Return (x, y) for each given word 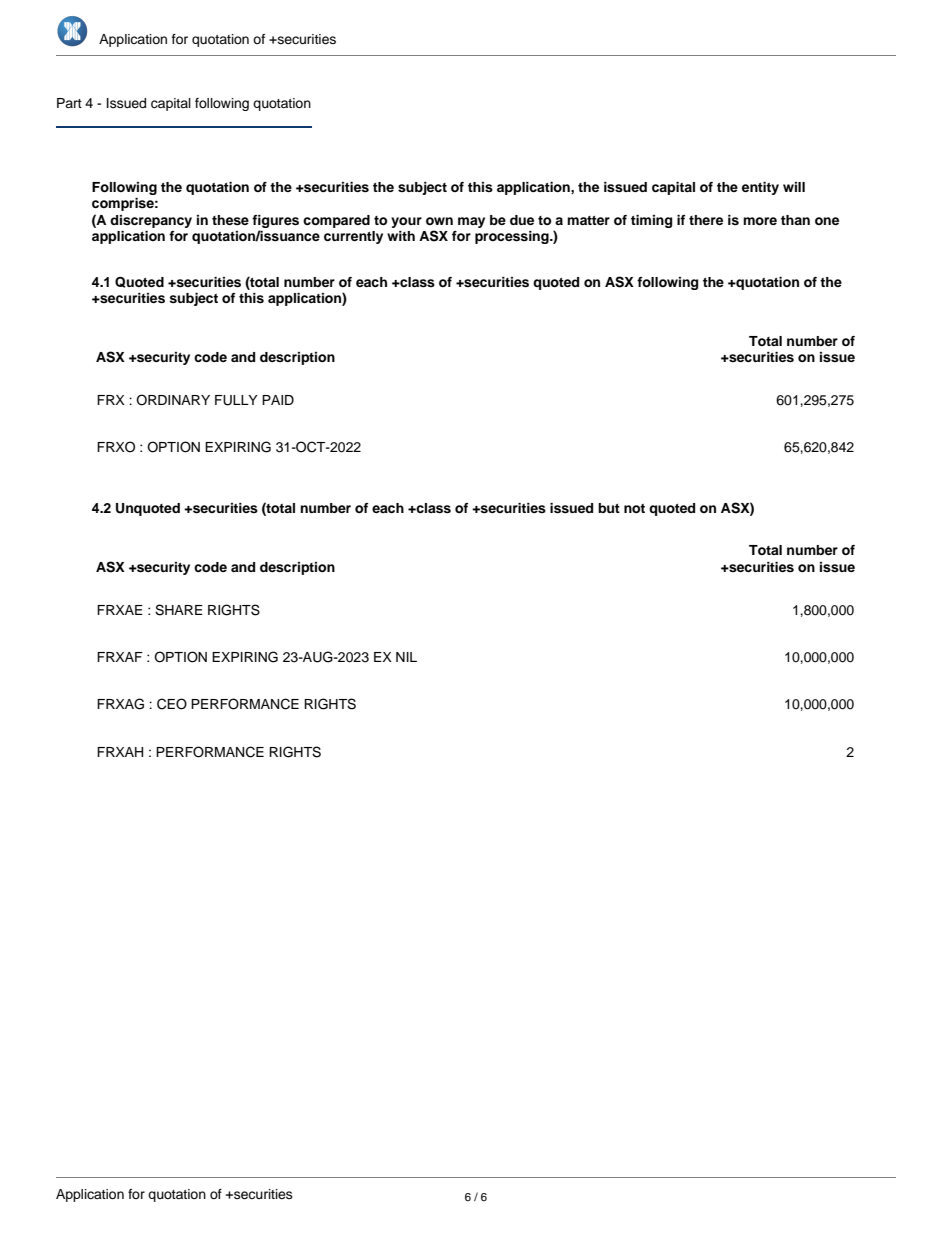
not (634, 508)
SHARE (179, 610)
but (609, 508)
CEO (172, 704)
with (401, 236)
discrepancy (151, 221)
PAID (278, 400)
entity (760, 188)
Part (69, 103)
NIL (406, 657)
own (439, 221)
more (760, 221)
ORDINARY (173, 400)
